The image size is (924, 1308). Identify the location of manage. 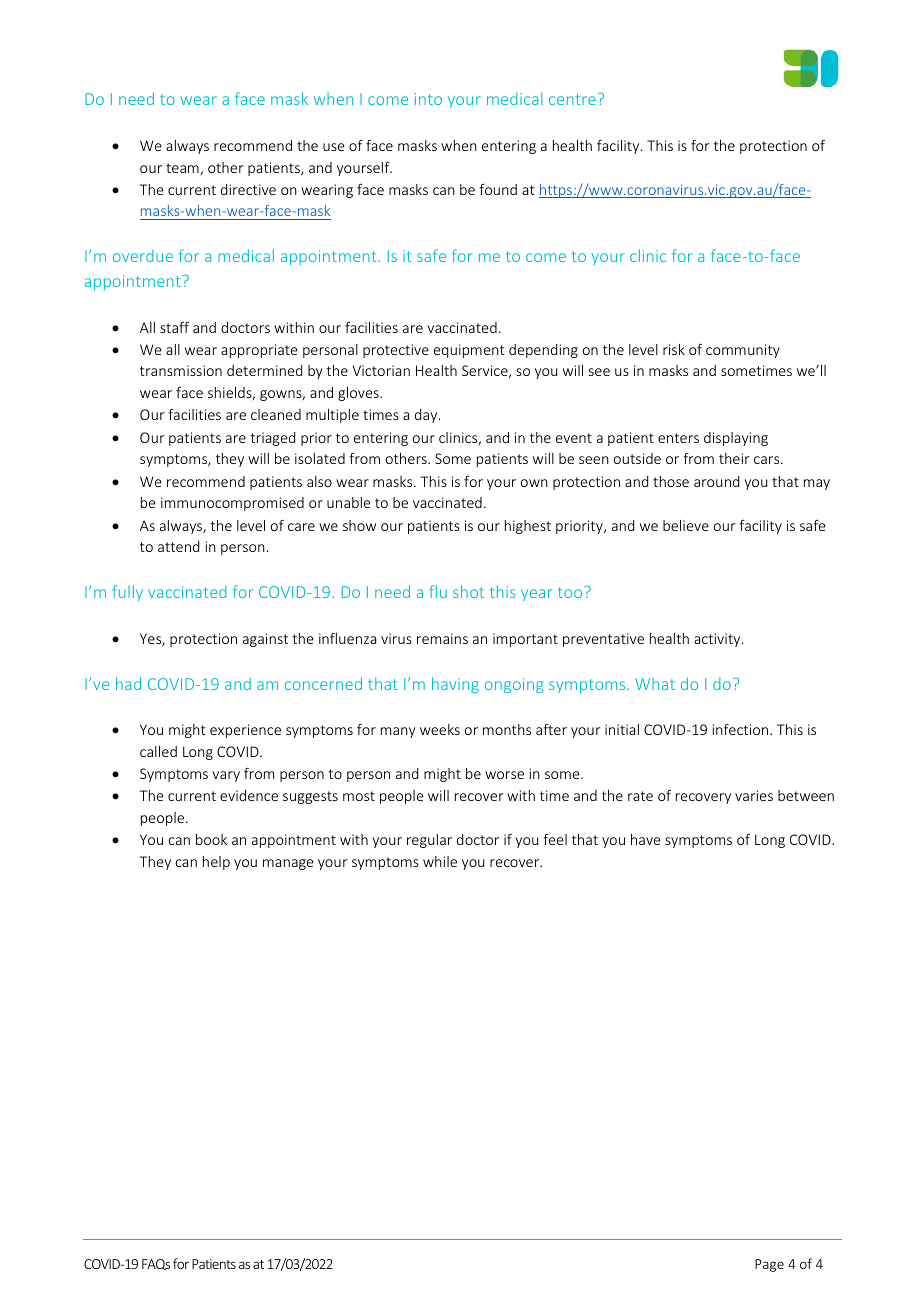
(288, 864).
